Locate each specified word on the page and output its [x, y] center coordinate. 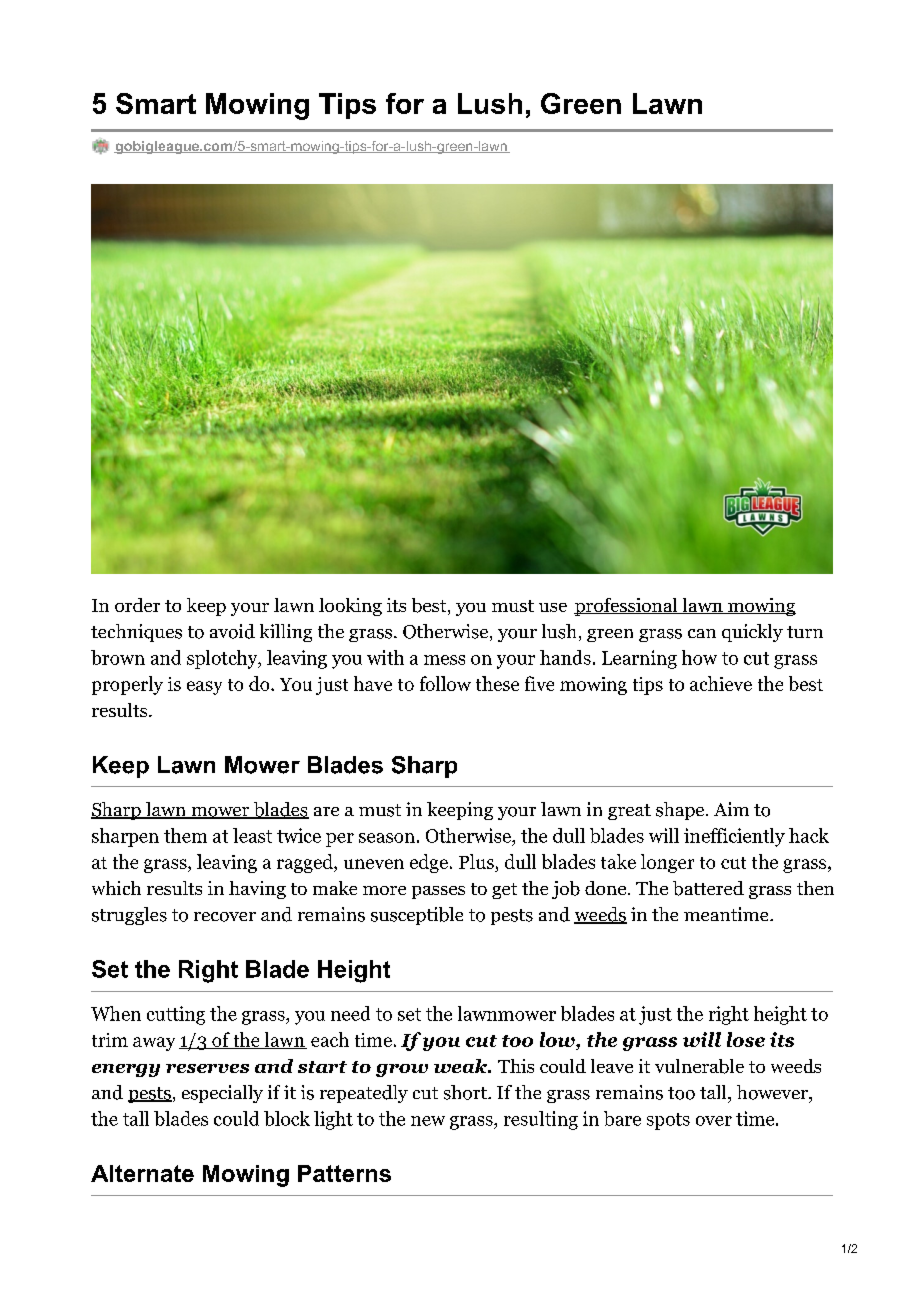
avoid [232, 631]
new [428, 1121]
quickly [752, 633]
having [257, 890]
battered [708, 888]
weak [461, 1066]
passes [438, 892]
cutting [176, 1015]
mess [444, 660]
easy [204, 688]
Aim [731, 809]
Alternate [142, 1173]
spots [668, 1121]
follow [445, 683]
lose [746, 1039]
